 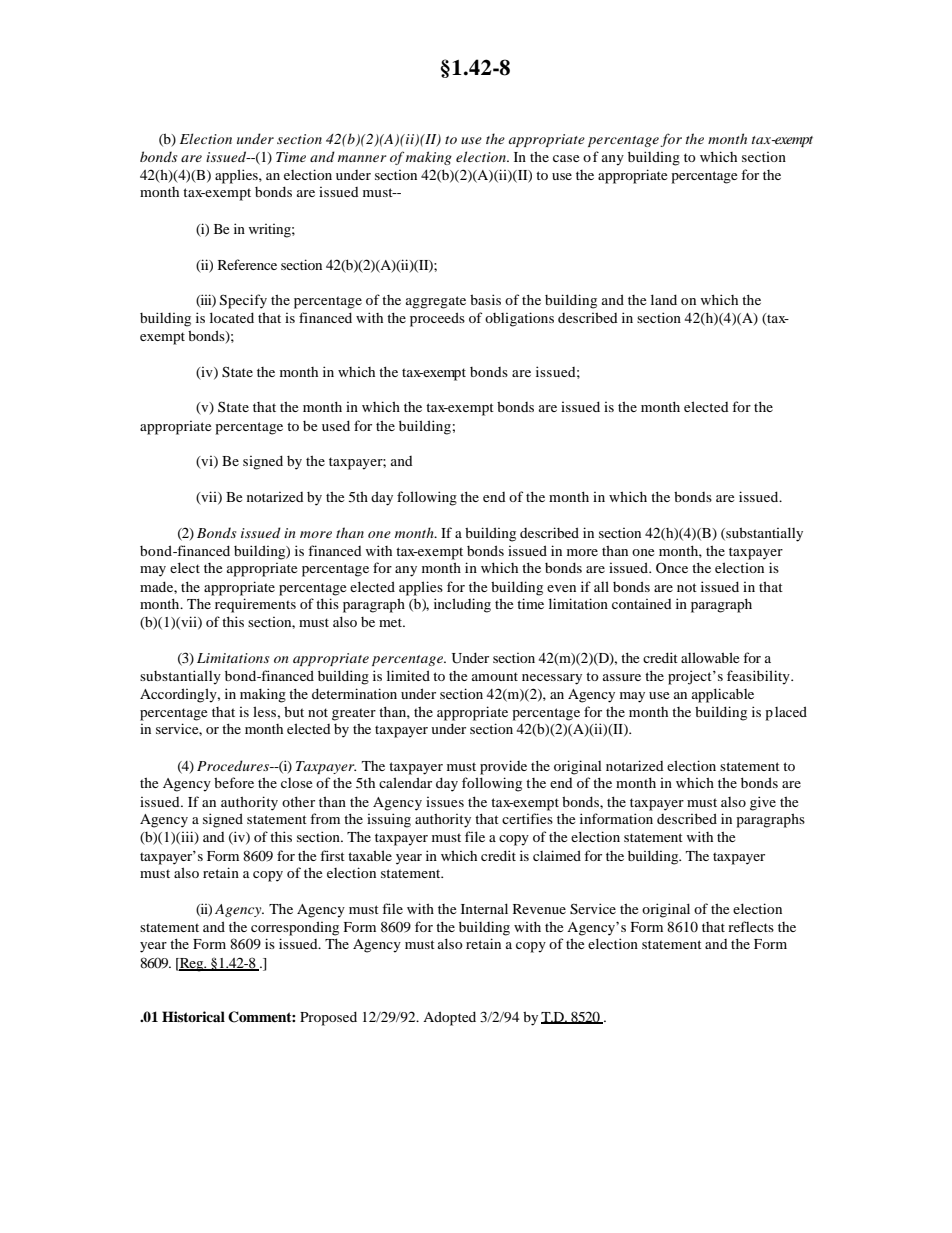 I want to click on including, so click(x=462, y=605).
